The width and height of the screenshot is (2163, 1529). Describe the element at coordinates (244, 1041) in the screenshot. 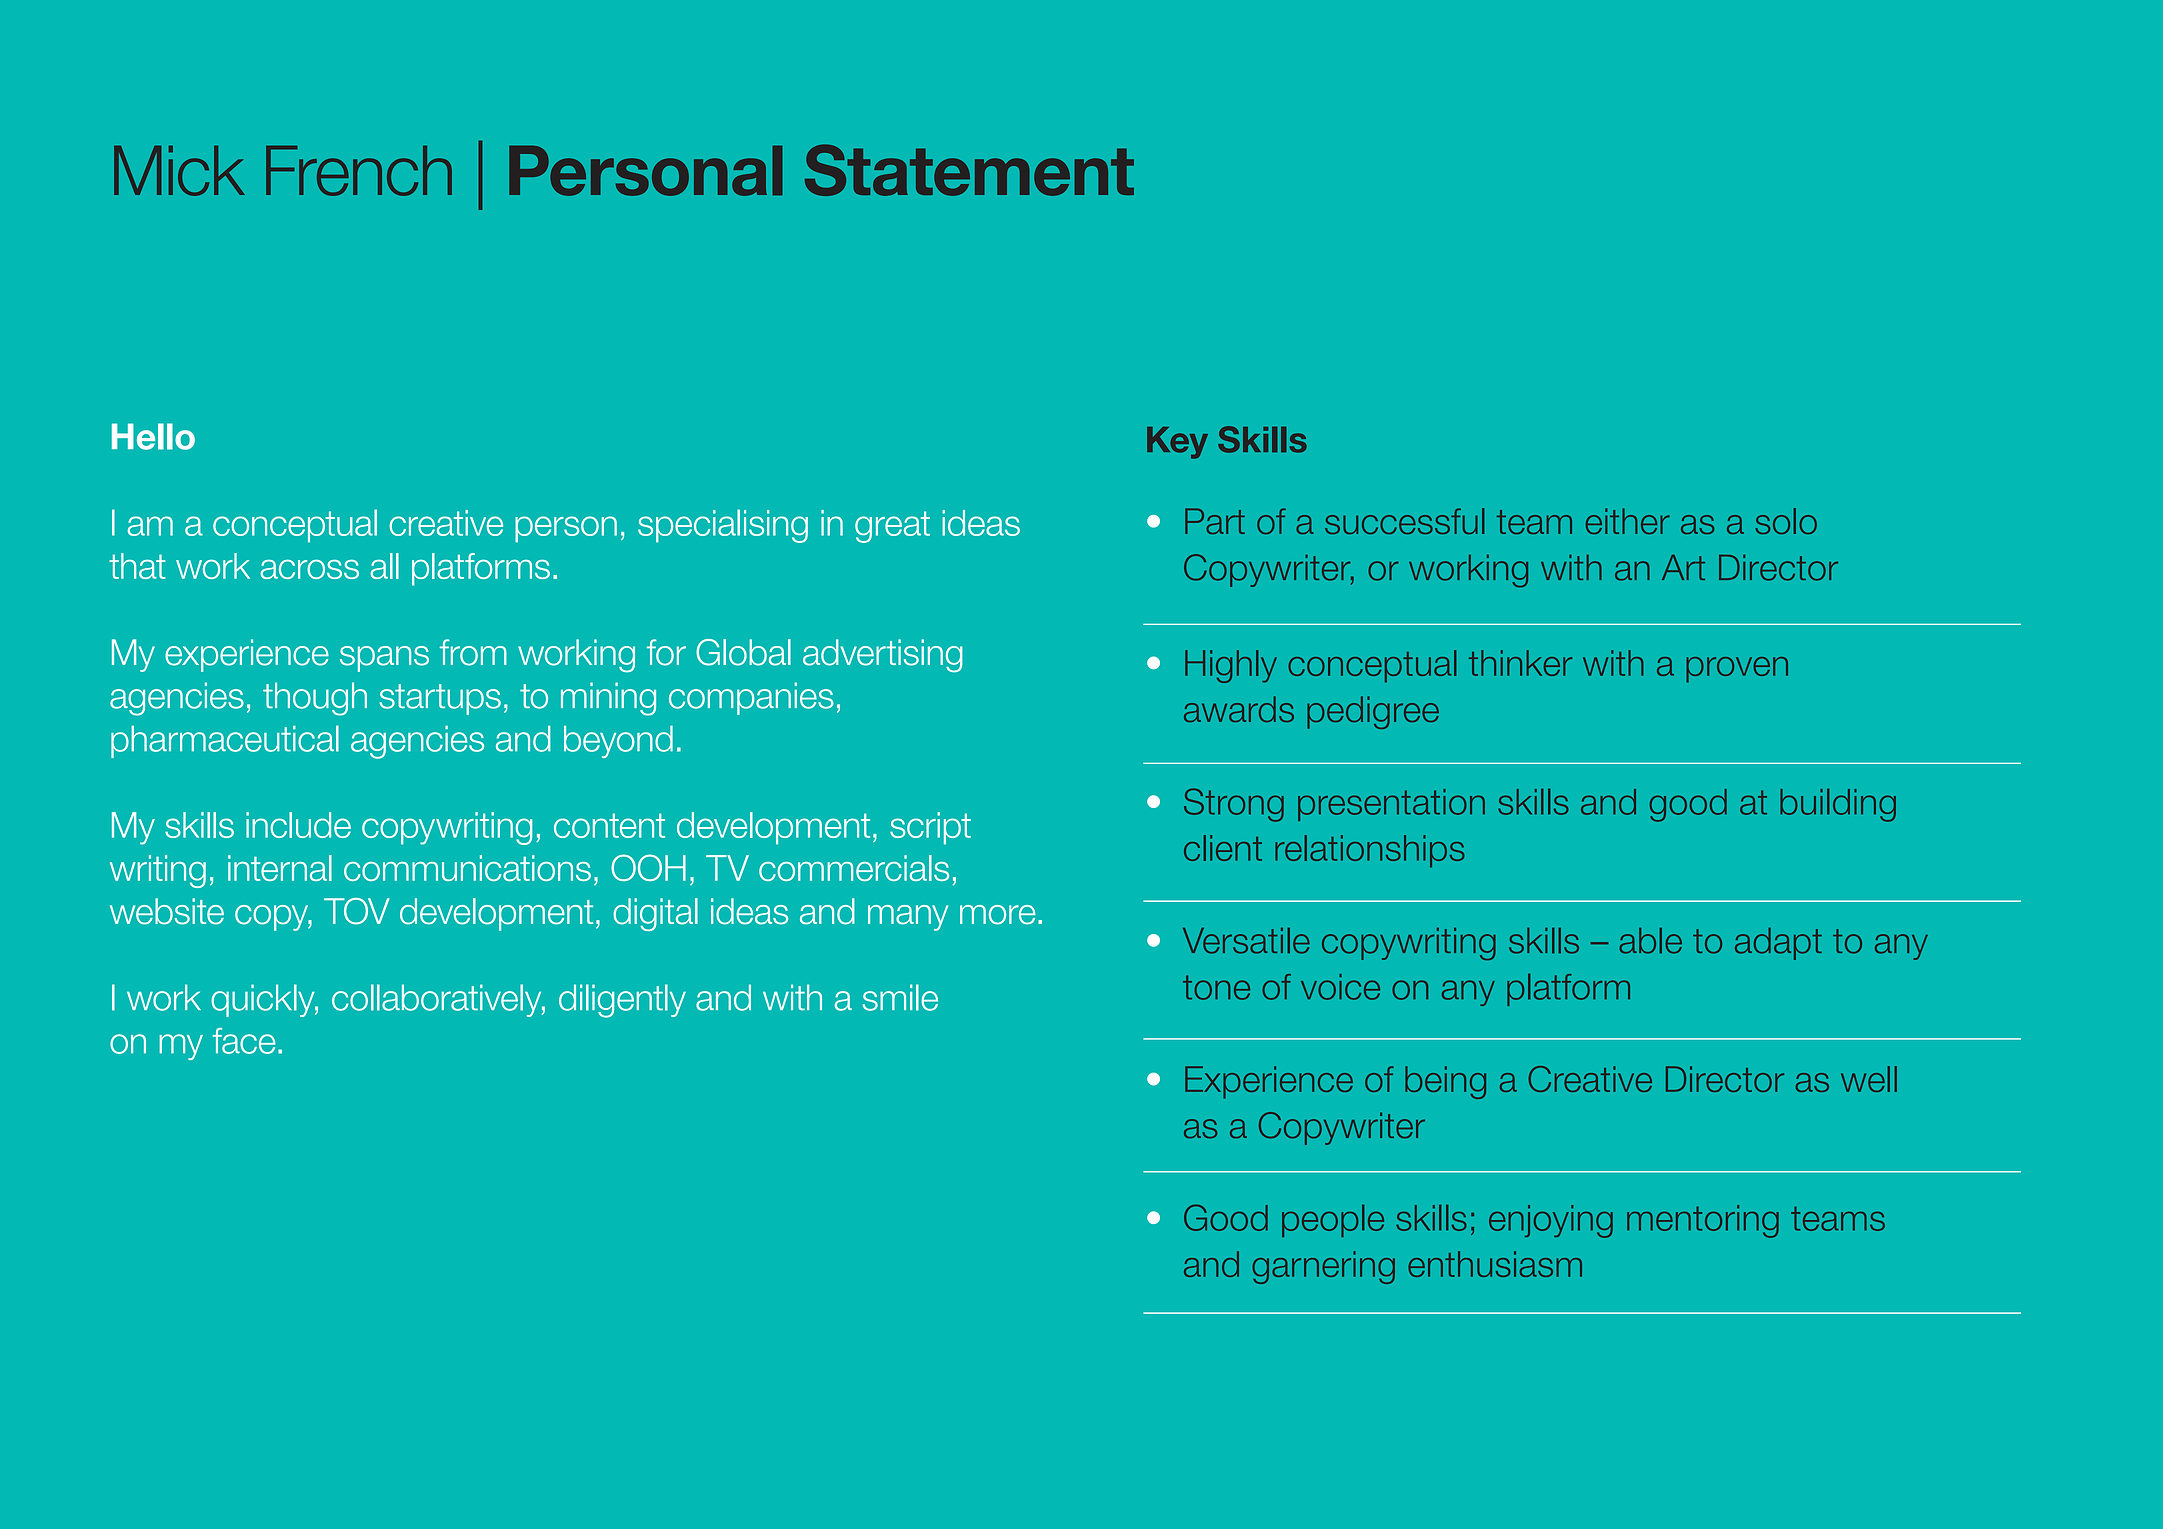

I see `face` at that location.
